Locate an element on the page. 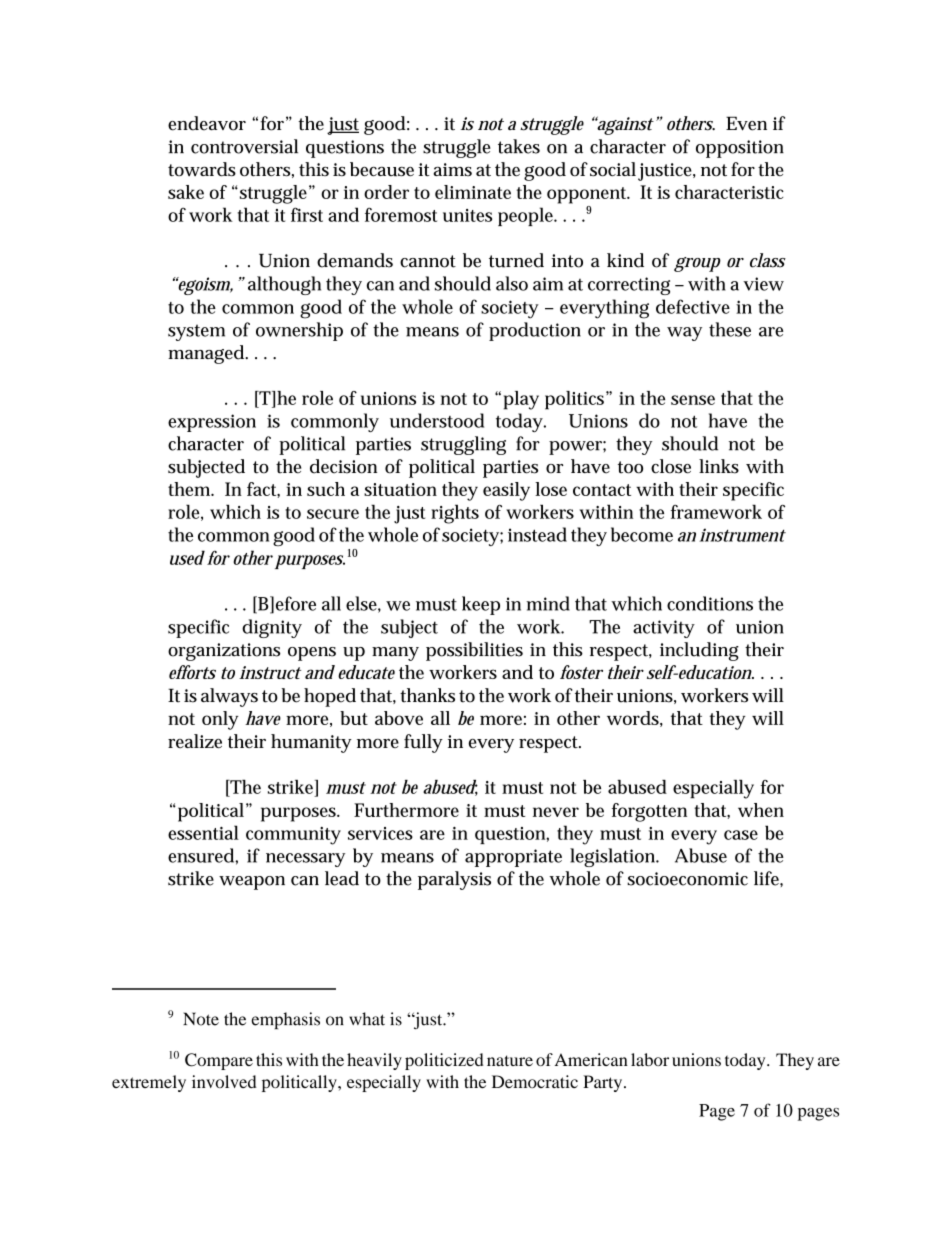 The height and width of the image is (1233, 952). essential is located at coordinates (203, 832).
